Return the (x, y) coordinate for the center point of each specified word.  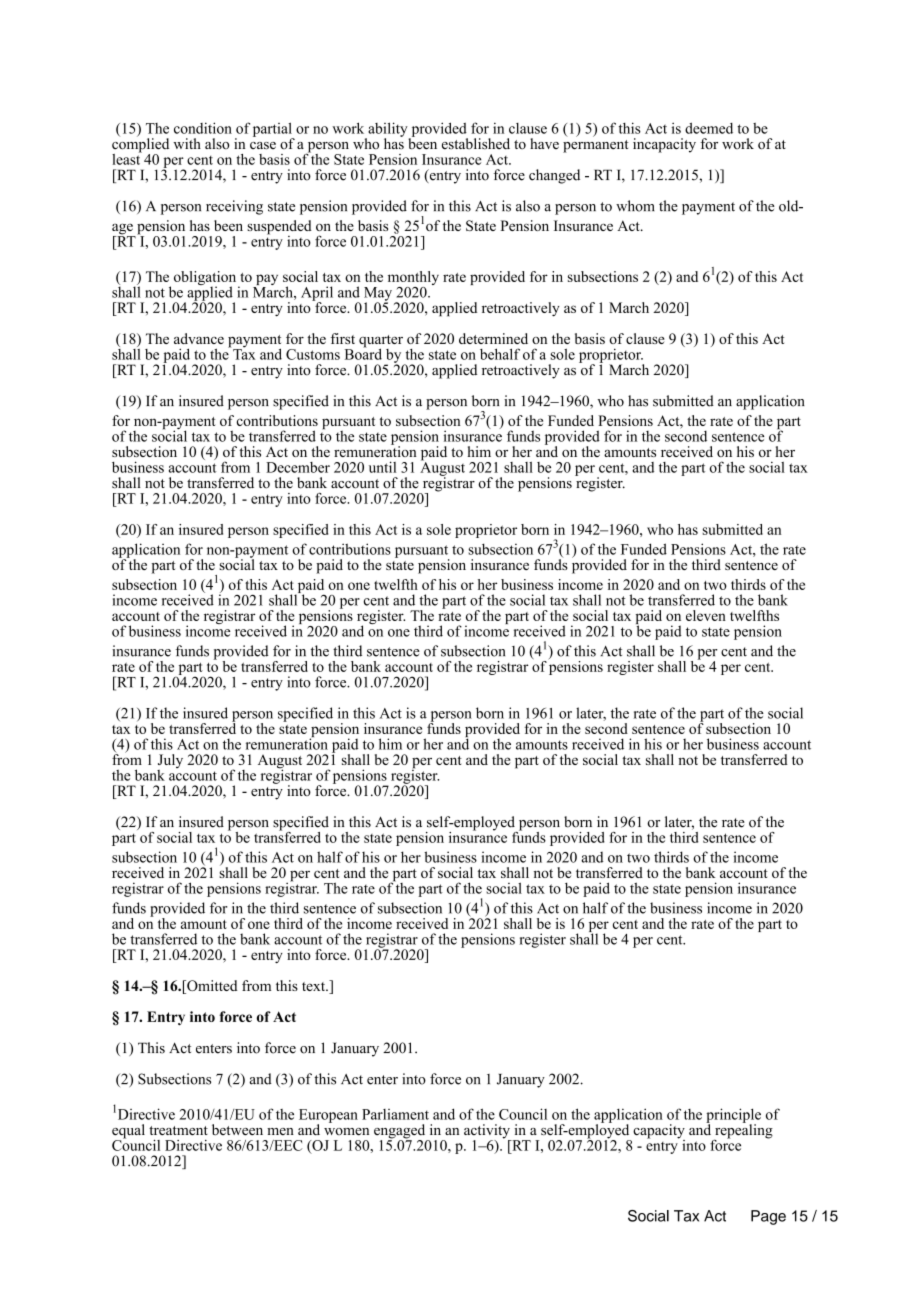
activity (488, 1132)
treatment (178, 1131)
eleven (706, 615)
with (187, 143)
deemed (709, 128)
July (170, 762)
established (476, 144)
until (382, 467)
